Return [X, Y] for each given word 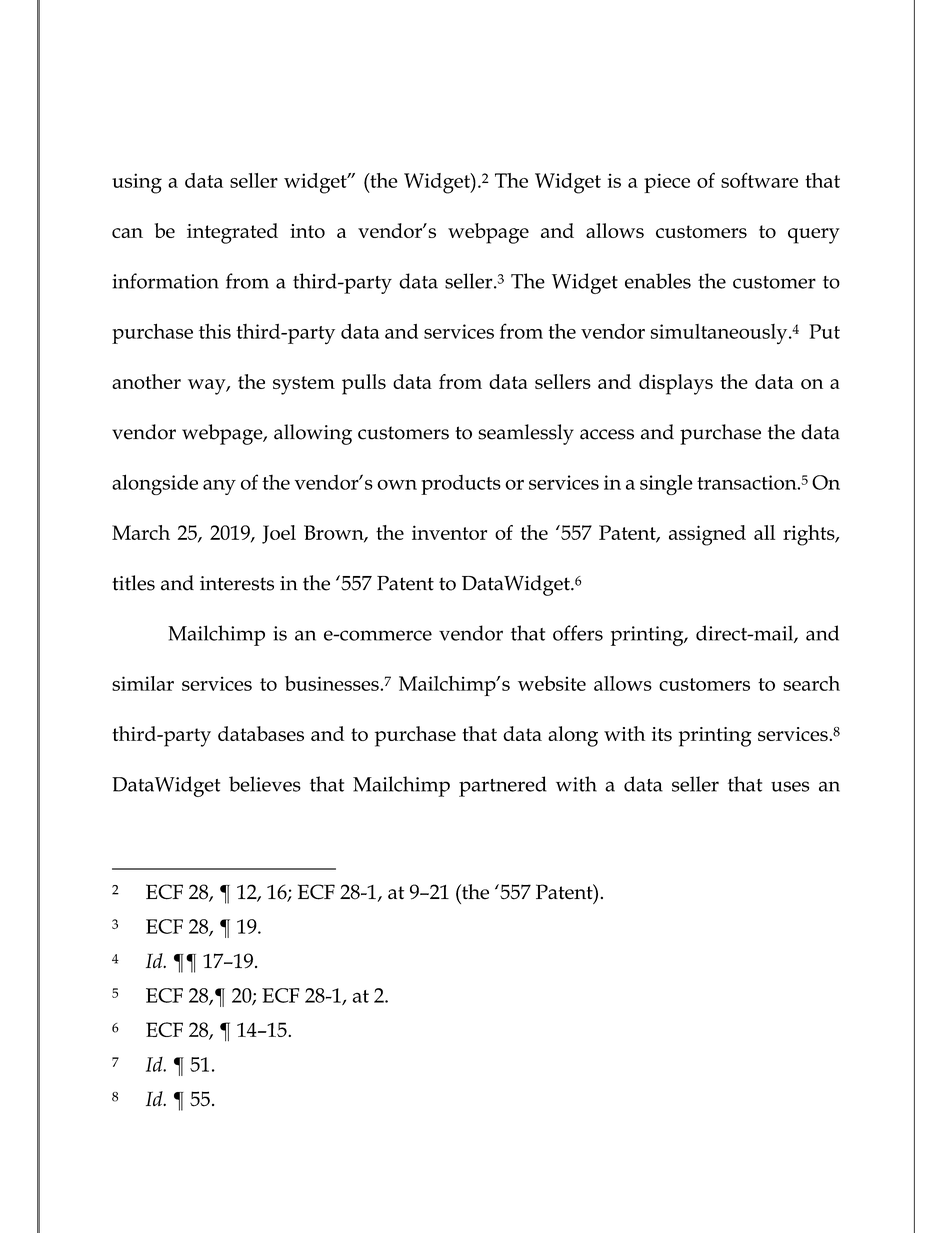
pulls [364, 384]
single [666, 484]
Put [824, 331]
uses [790, 786]
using [137, 183]
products [461, 485]
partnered [503, 786]
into [307, 231]
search [811, 683]
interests [237, 583]
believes [265, 784]
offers [578, 633]
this [215, 331]
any [219, 487]
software [759, 180]
